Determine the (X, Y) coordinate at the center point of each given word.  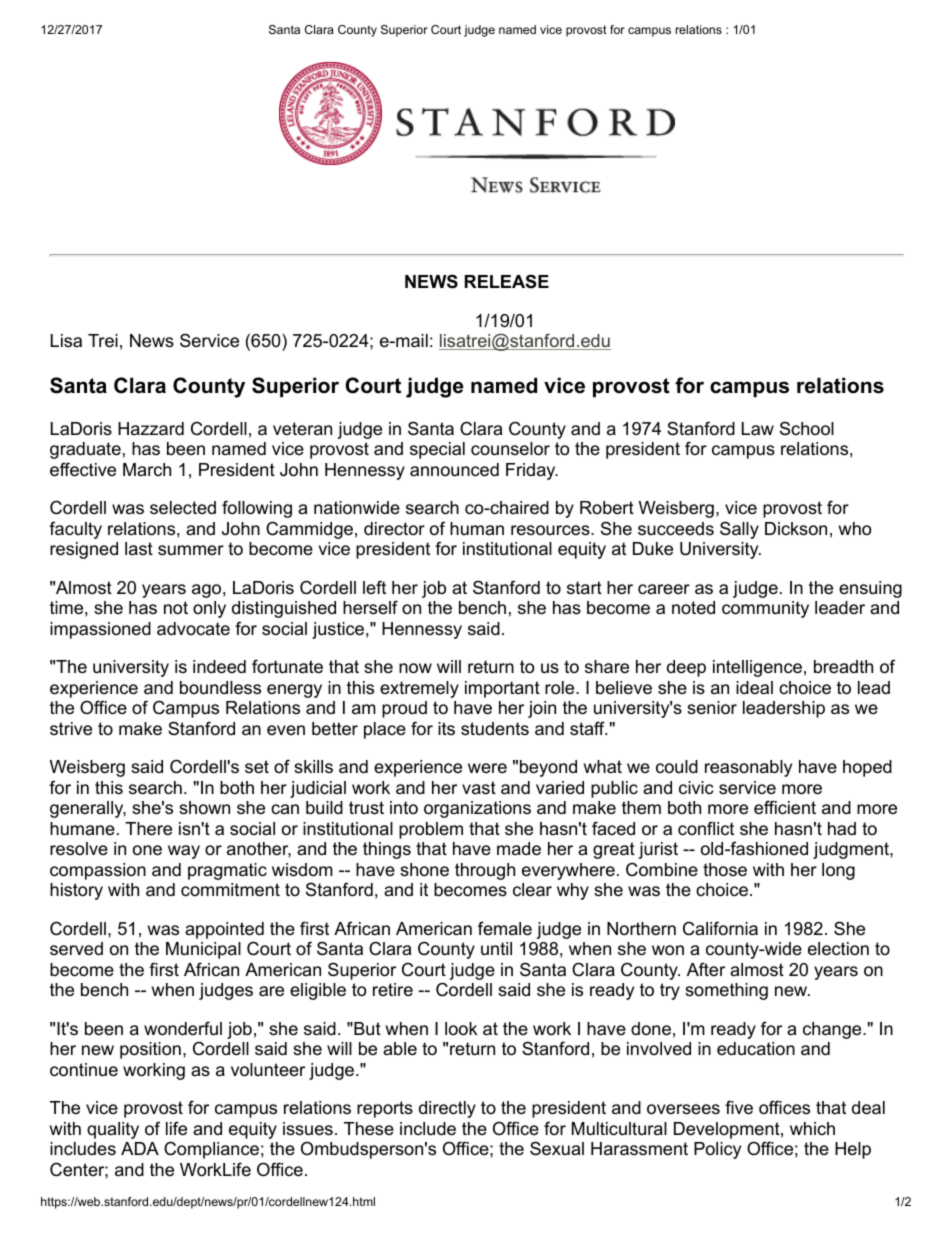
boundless (220, 688)
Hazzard (151, 429)
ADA (140, 1148)
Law (758, 428)
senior (712, 708)
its (446, 728)
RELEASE (507, 281)
